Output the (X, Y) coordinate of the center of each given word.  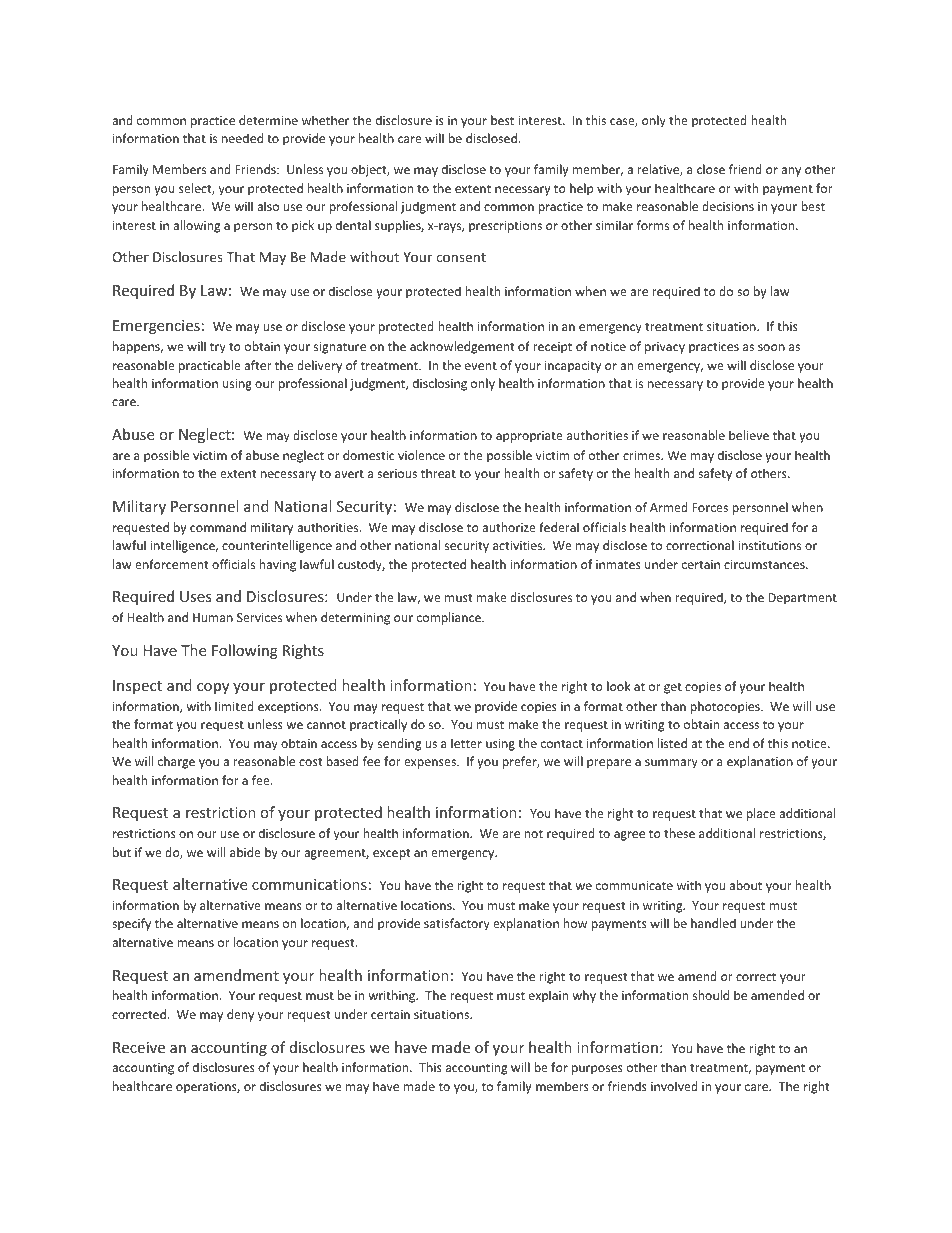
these (679, 833)
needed (242, 138)
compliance (450, 618)
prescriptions (505, 227)
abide (245, 852)
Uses (196, 596)
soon (771, 347)
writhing (393, 996)
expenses (431, 764)
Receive (139, 1047)
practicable (210, 366)
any (791, 172)
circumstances (765, 564)
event (481, 366)
